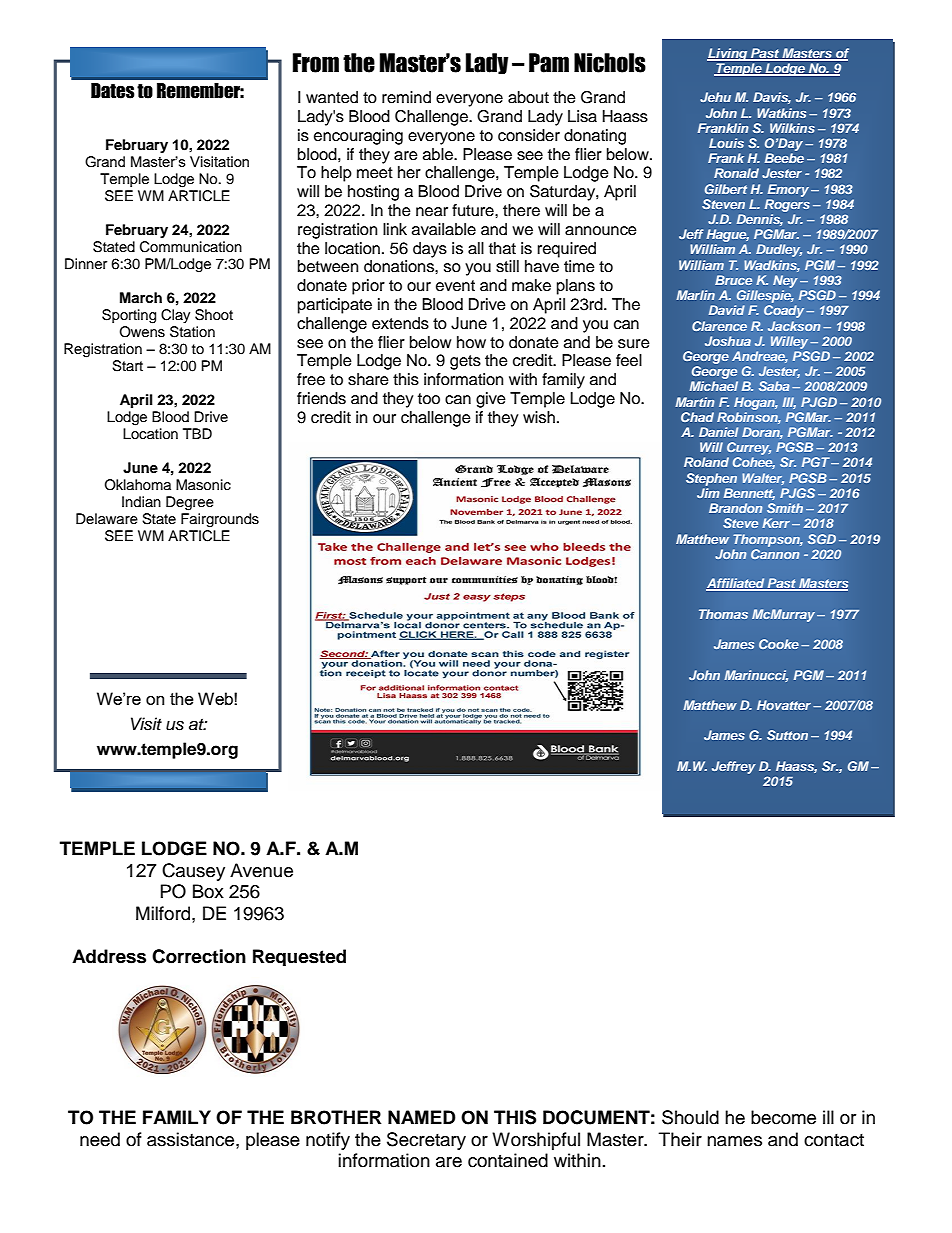 This screenshot has height=1233, width=952. Describe the element at coordinates (261, 870) in the screenshot. I see `Avenue` at that location.
